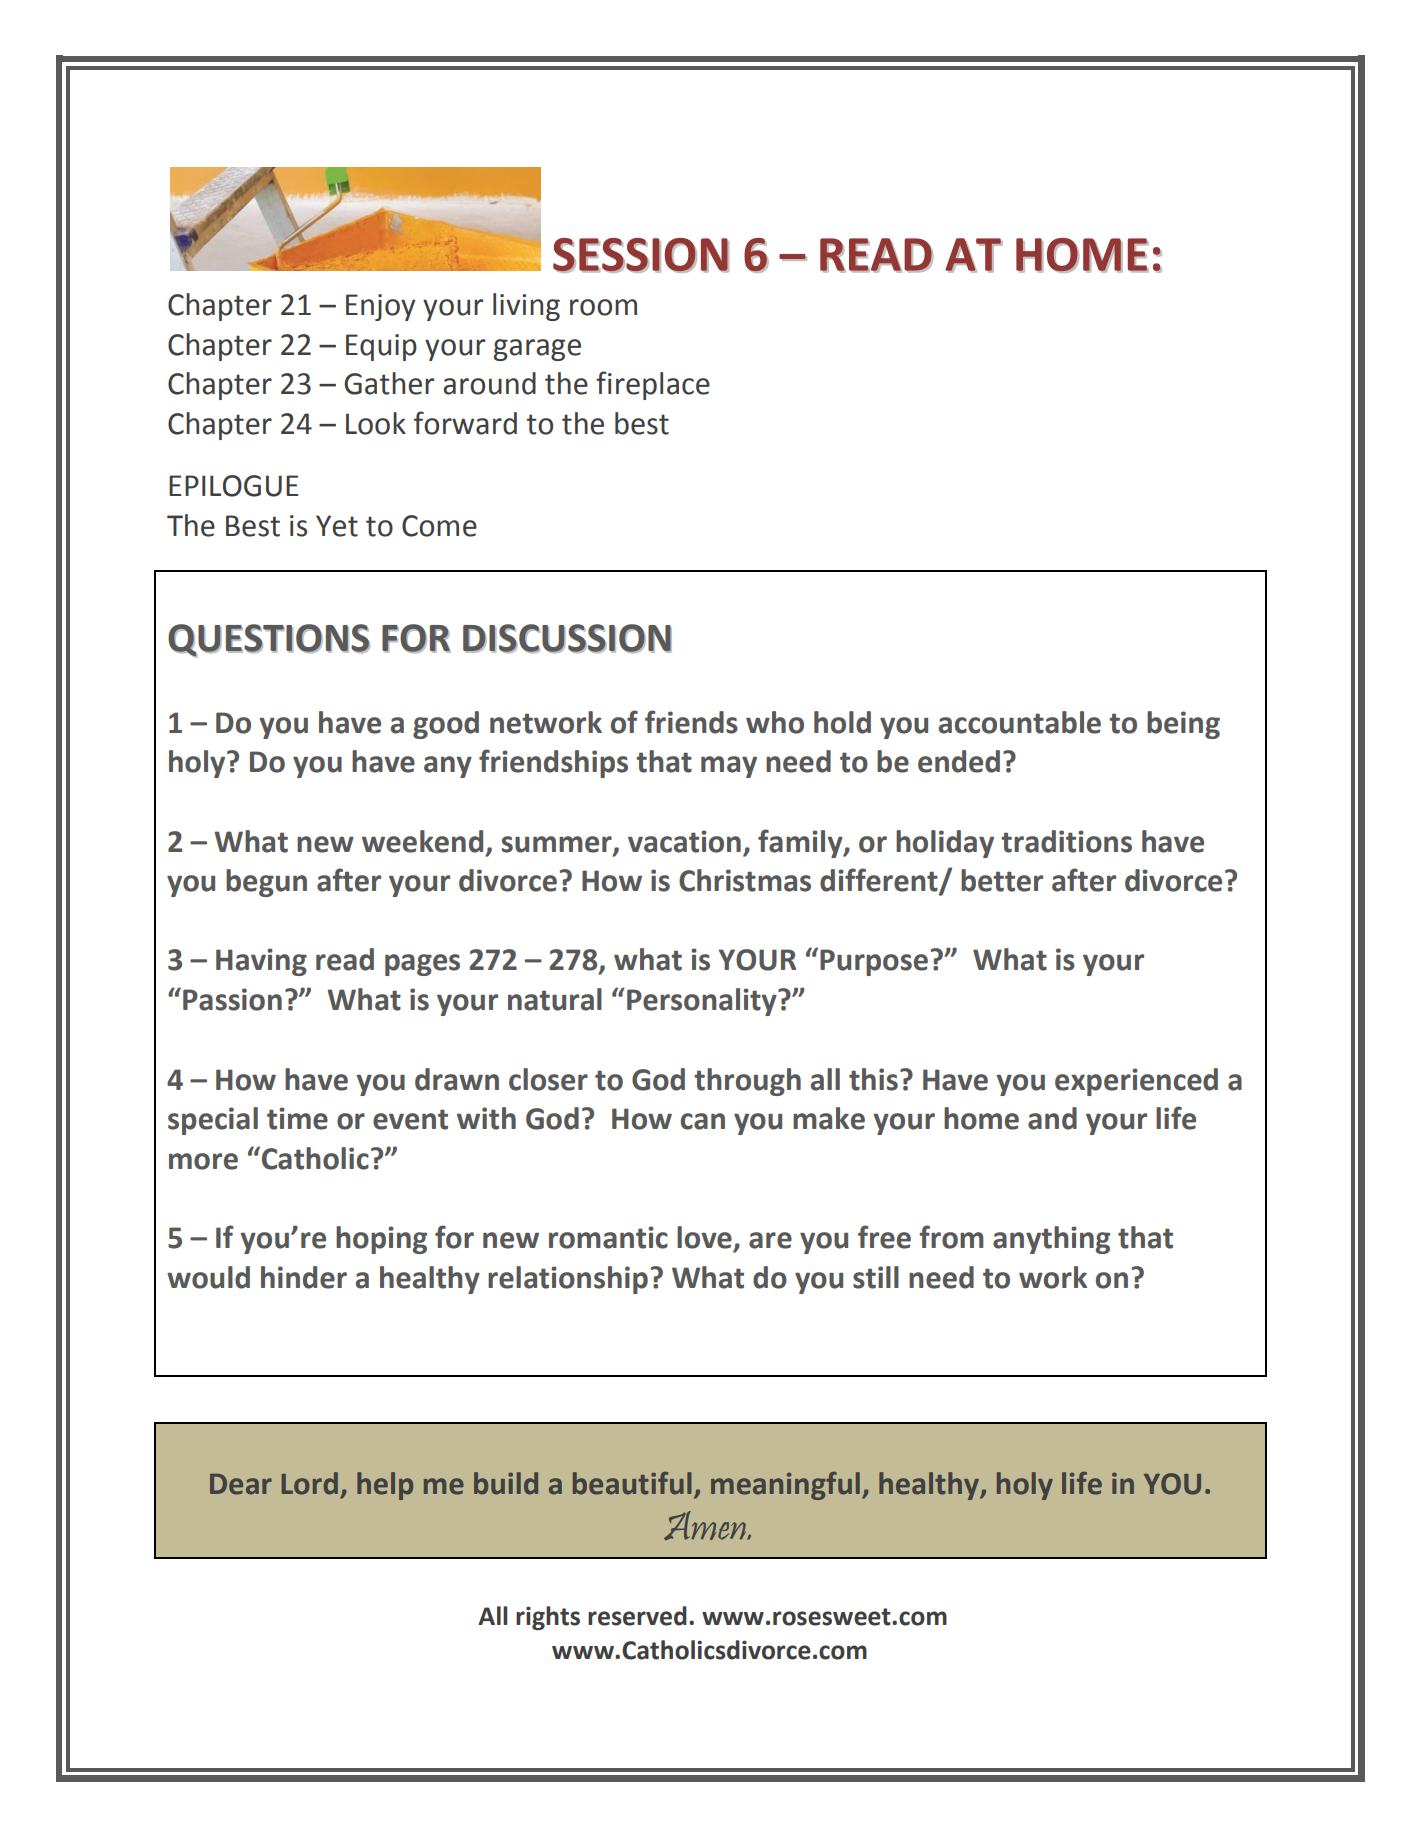 This screenshot has width=1420, height=1837. What do you see at coordinates (537, 350) in the screenshot?
I see `garage` at bounding box center [537, 350].
